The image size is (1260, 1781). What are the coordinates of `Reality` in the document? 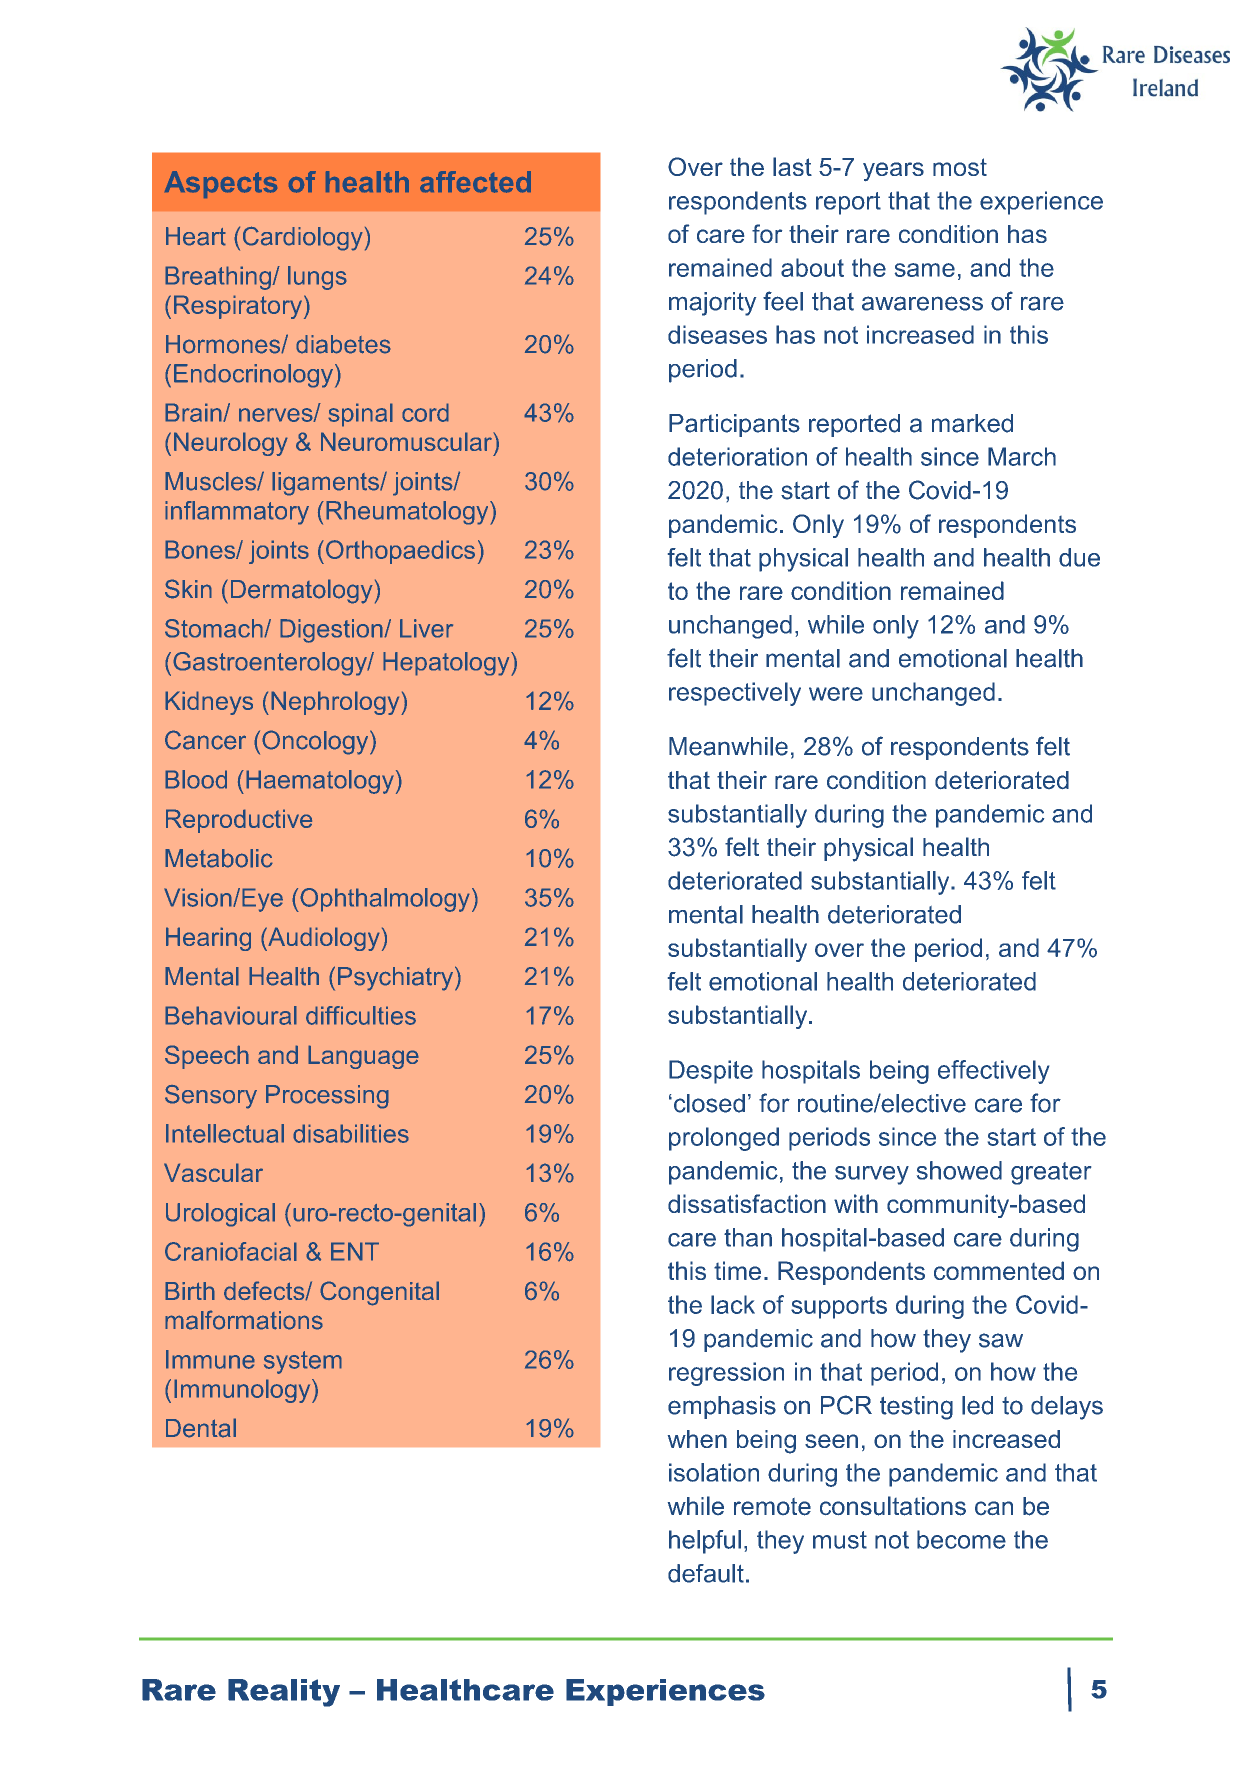 It's located at (284, 1693).
